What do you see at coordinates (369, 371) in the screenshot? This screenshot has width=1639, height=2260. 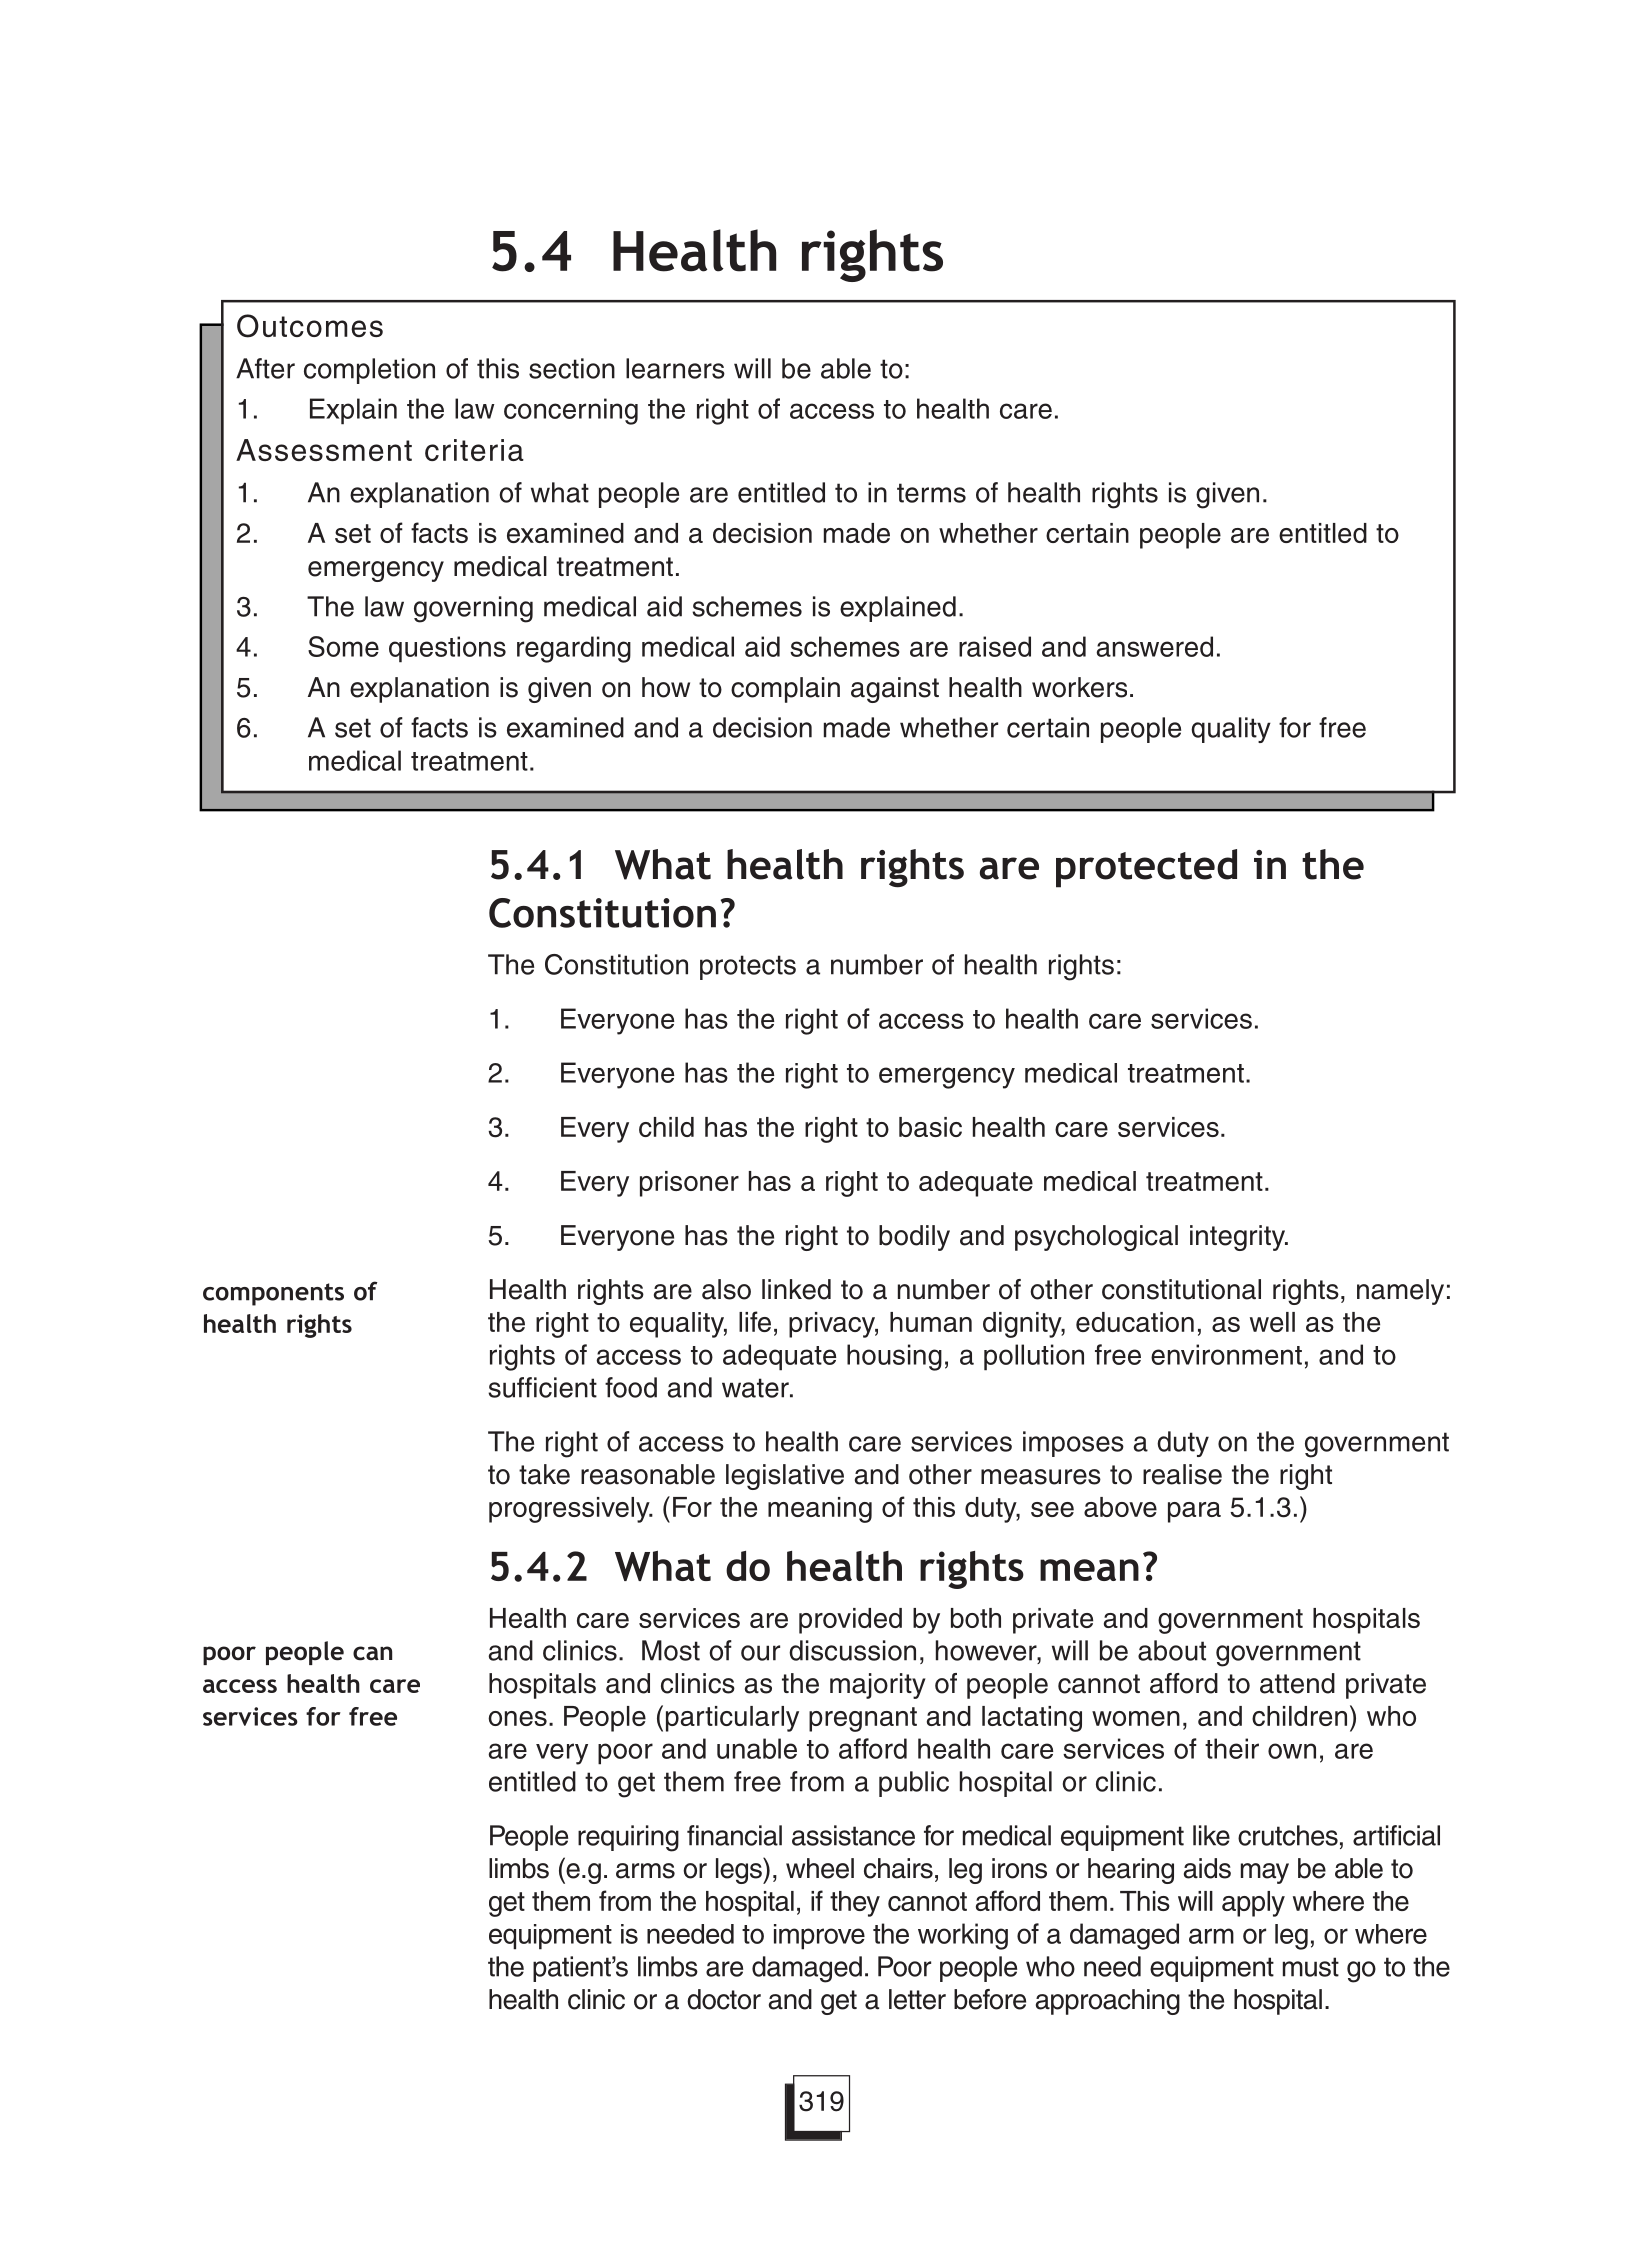 I see `completion` at bounding box center [369, 371].
